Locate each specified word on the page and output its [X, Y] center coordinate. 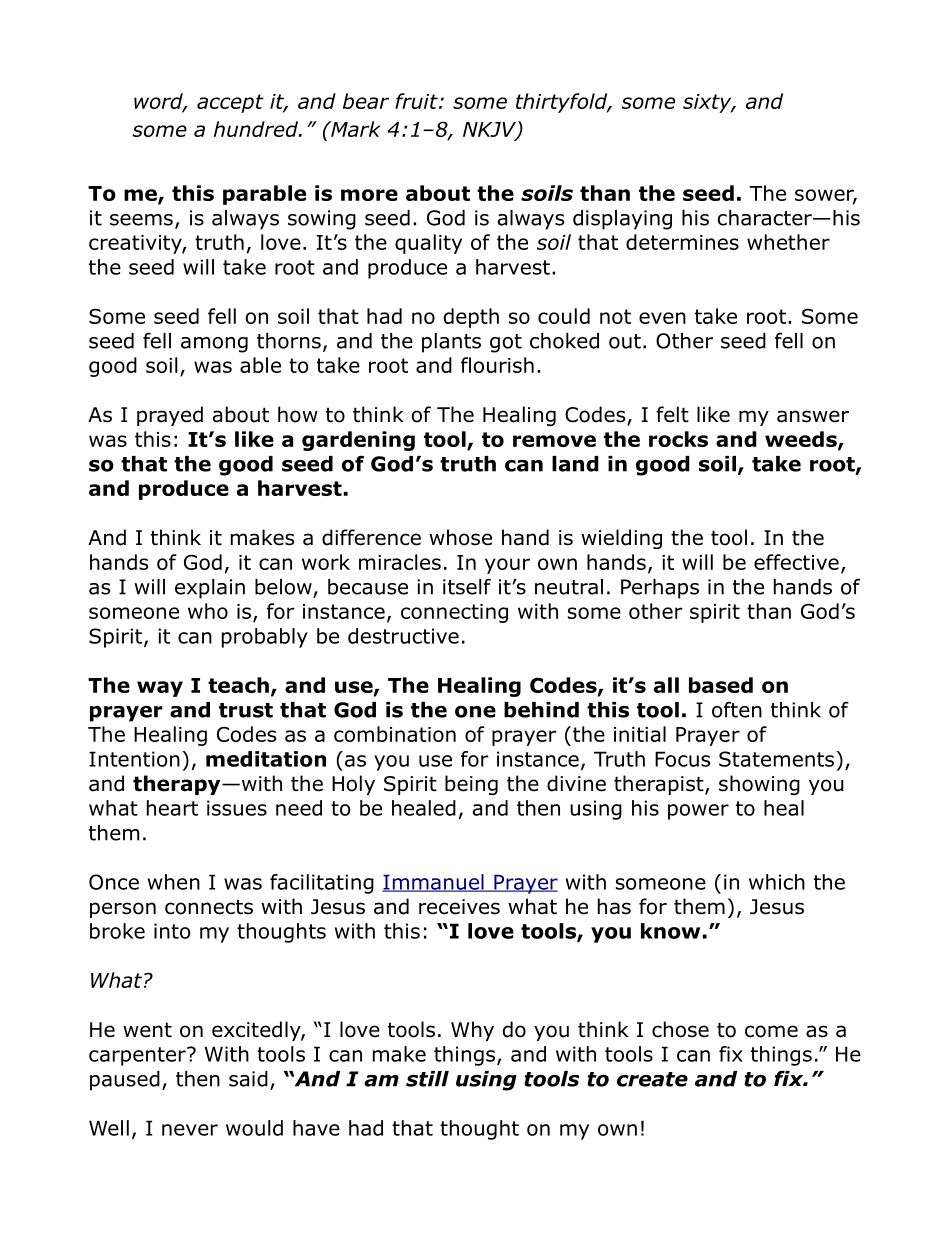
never [190, 1130]
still [427, 1079]
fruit [417, 101]
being [471, 785]
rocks [678, 439]
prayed [170, 416]
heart [172, 808]
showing [759, 785]
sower [826, 196]
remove [554, 441]
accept [230, 103]
